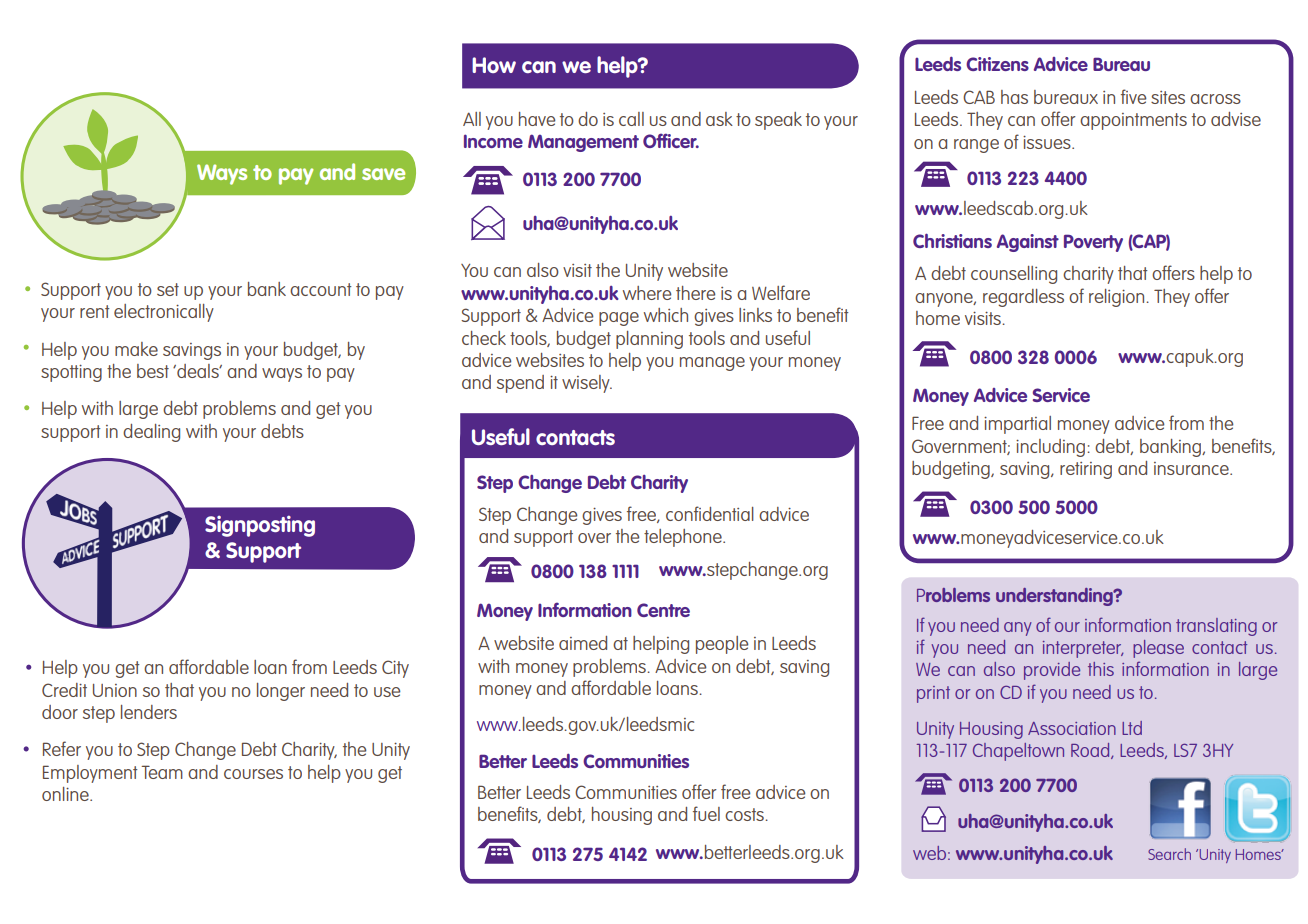  I want to click on telephone, so click(684, 538).
